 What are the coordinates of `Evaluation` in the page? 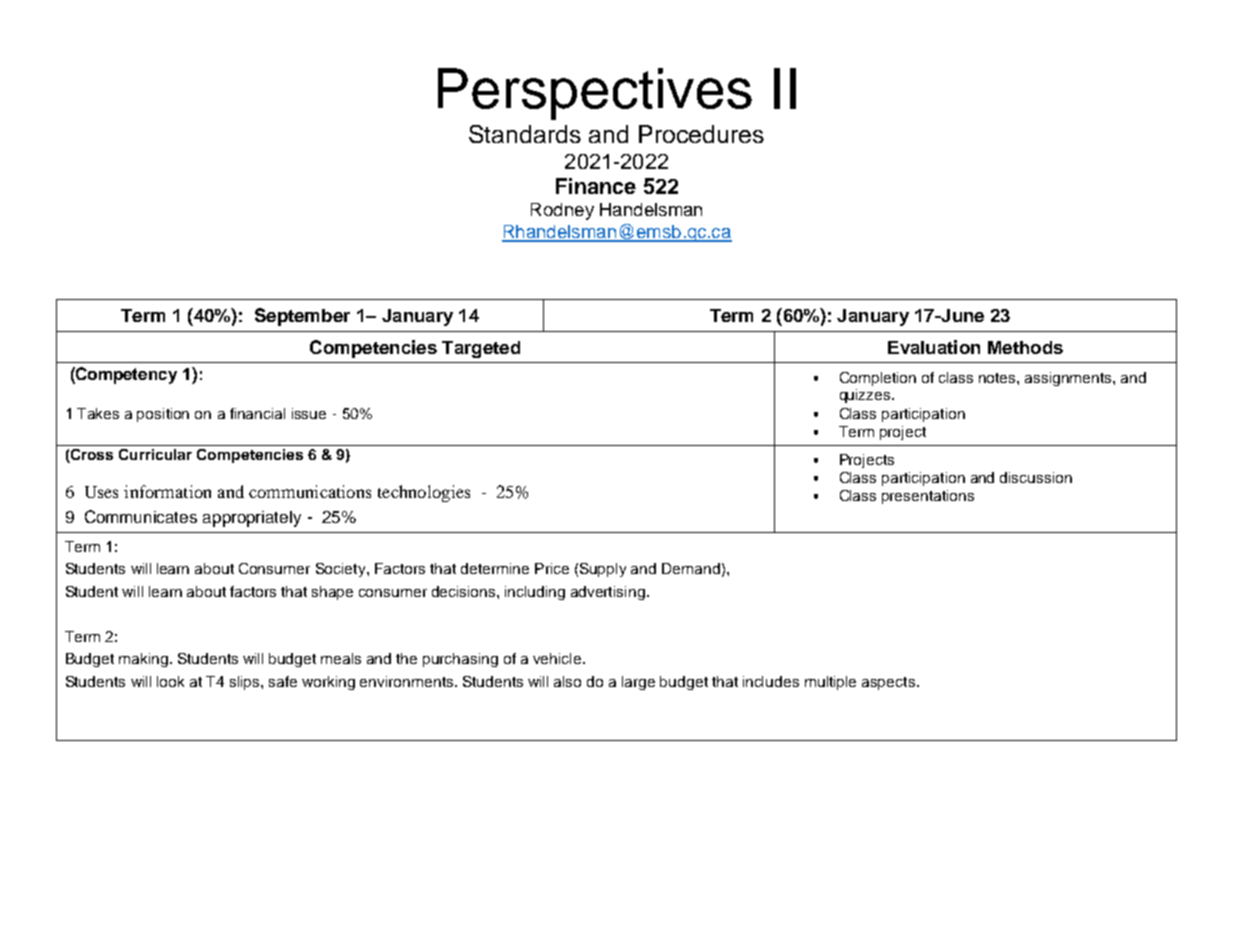 It's located at (934, 347).
